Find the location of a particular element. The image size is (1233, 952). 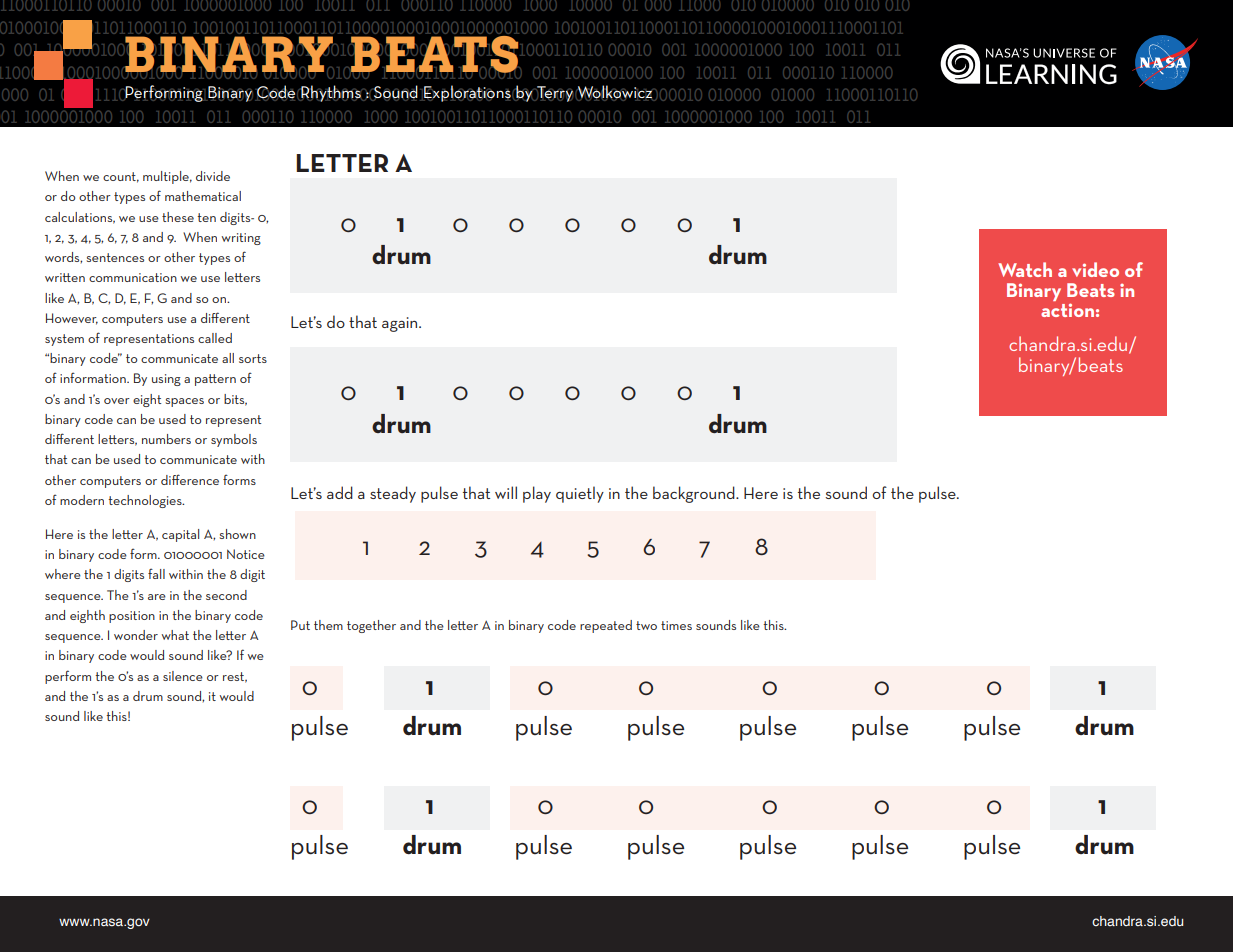

Rhythms is located at coordinates (331, 93).
